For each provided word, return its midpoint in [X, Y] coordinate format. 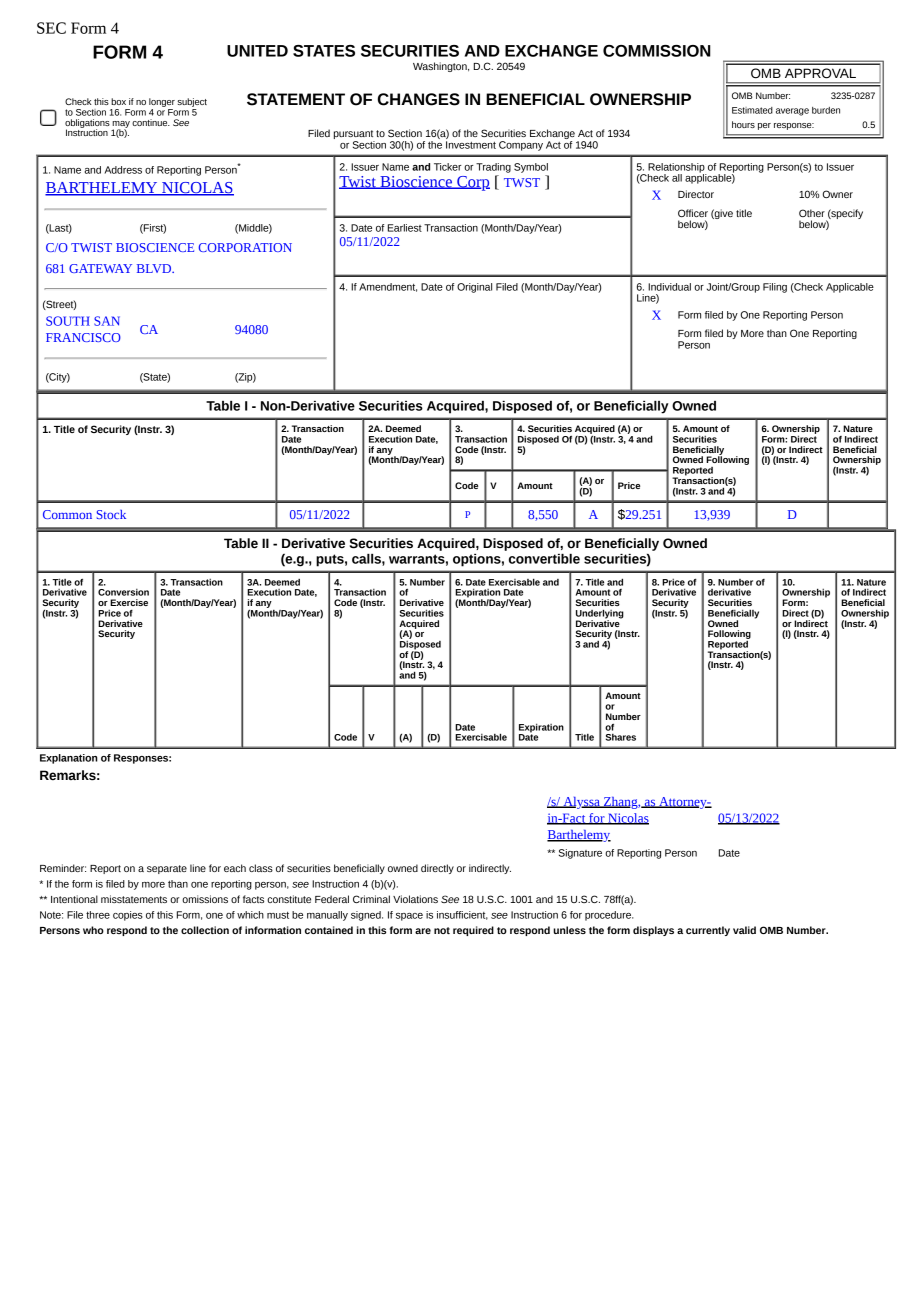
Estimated [752, 110]
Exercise [129, 602]
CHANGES [419, 99]
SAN [107, 321]
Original [474, 288]
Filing [775, 288]
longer [162, 102]
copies [128, 916]
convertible [544, 559]
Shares [621, 737]
